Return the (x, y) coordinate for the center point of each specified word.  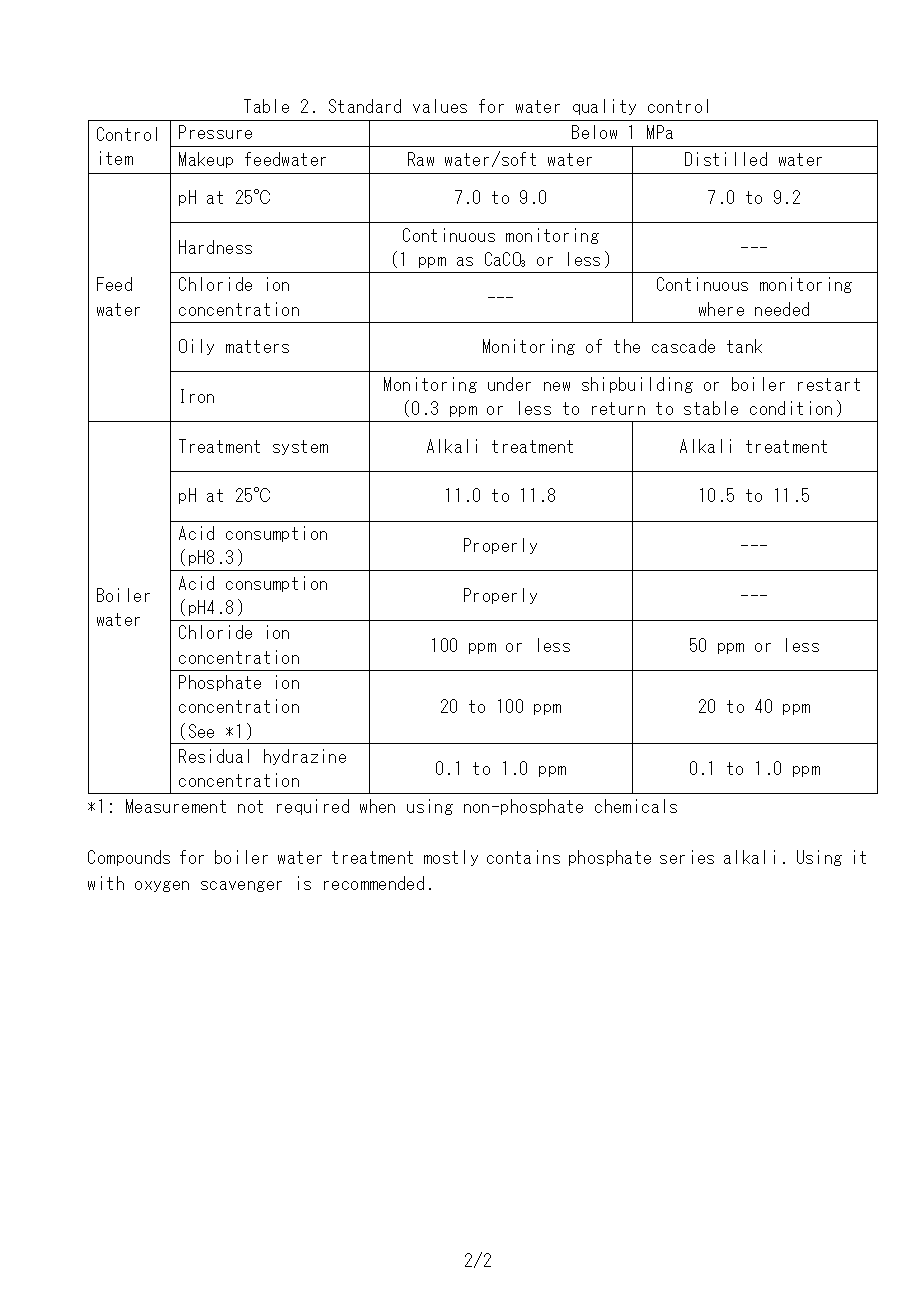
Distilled (726, 159)
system (300, 447)
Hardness (215, 247)
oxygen (162, 886)
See (201, 731)
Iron (197, 396)
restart (829, 384)
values (440, 106)
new (557, 386)
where (721, 309)
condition (791, 408)
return (618, 408)
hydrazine (305, 757)
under (509, 384)
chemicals (636, 806)
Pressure (215, 132)
